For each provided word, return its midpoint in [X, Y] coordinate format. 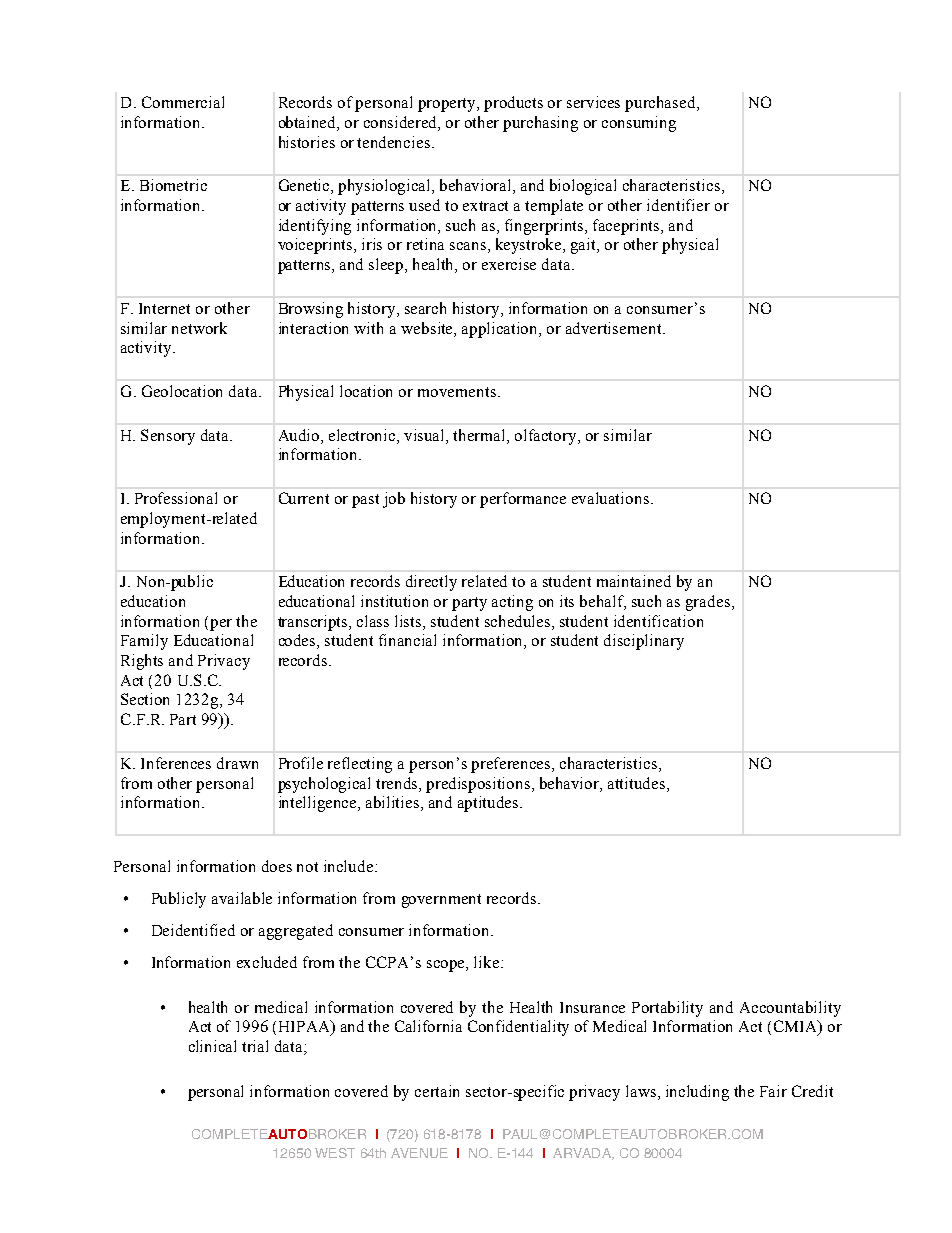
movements [457, 392]
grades [708, 603]
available [242, 898]
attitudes [638, 783]
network [199, 328]
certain [437, 1091]
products [513, 104]
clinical [212, 1046]
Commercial [183, 102]
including [697, 1093]
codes [298, 641]
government [441, 901]
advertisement [615, 328]
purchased [661, 104]
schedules [519, 621]
